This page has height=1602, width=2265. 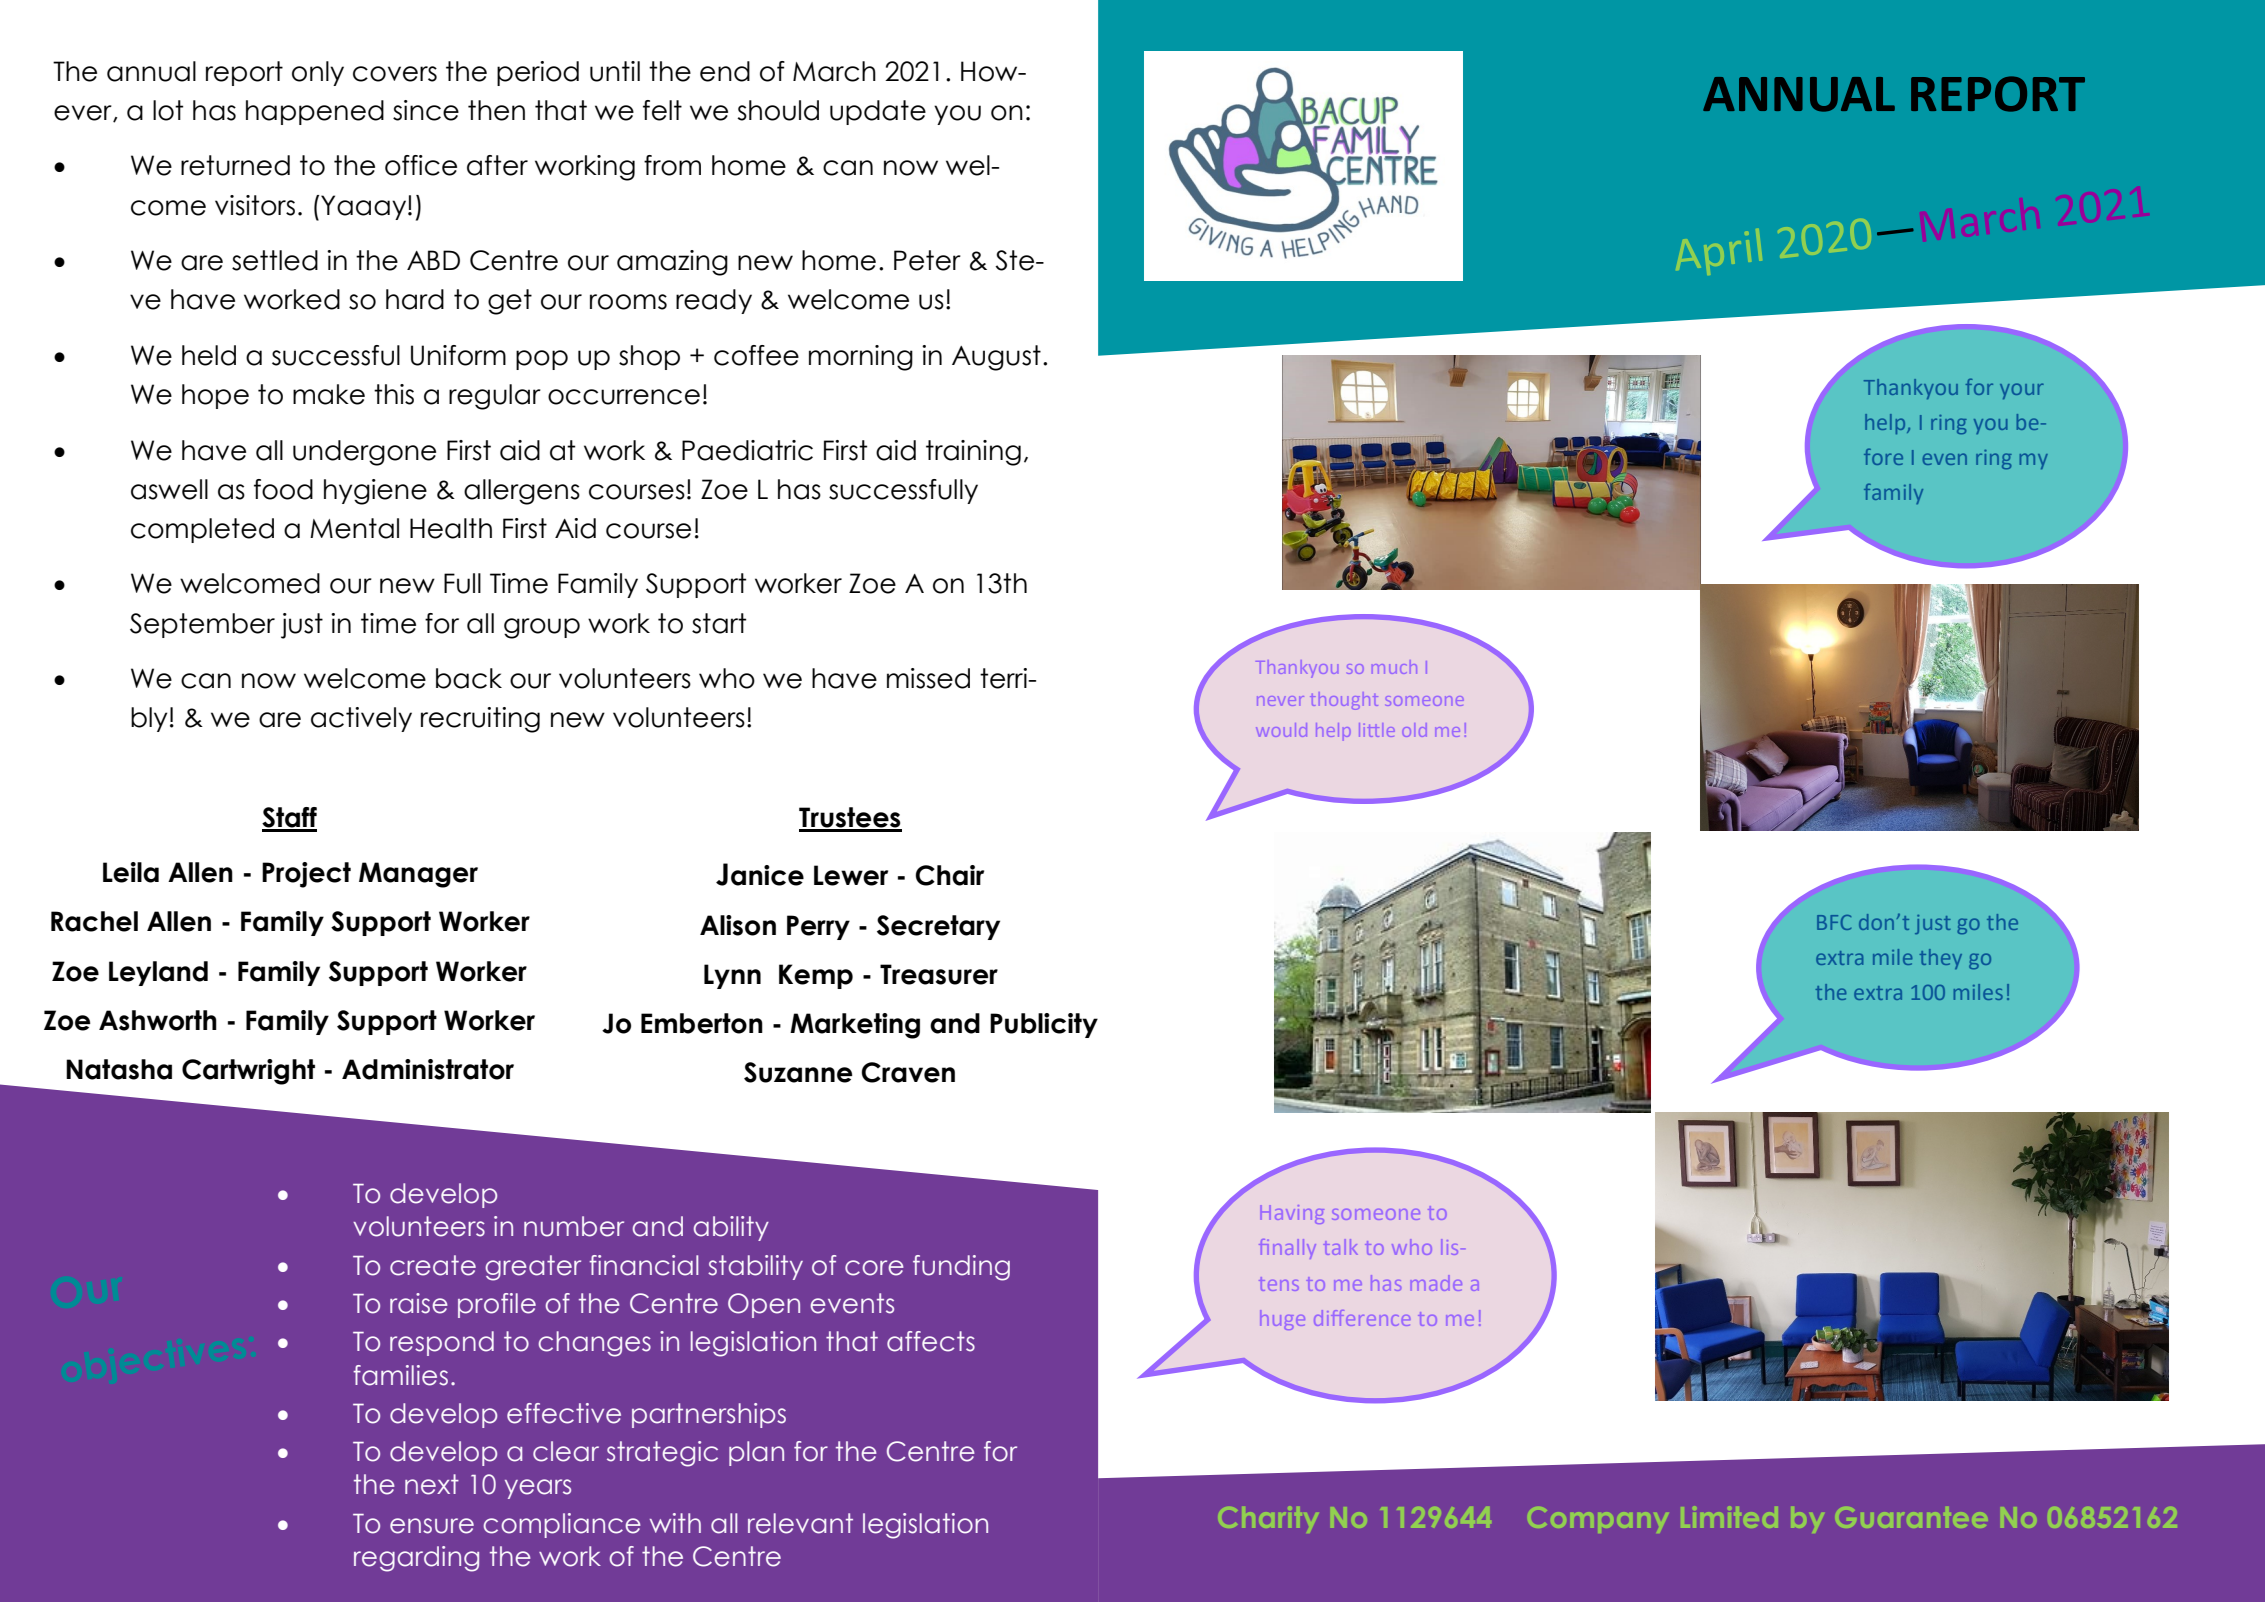 What do you see at coordinates (248, 1072) in the page?
I see `Cartwright` at bounding box center [248, 1072].
